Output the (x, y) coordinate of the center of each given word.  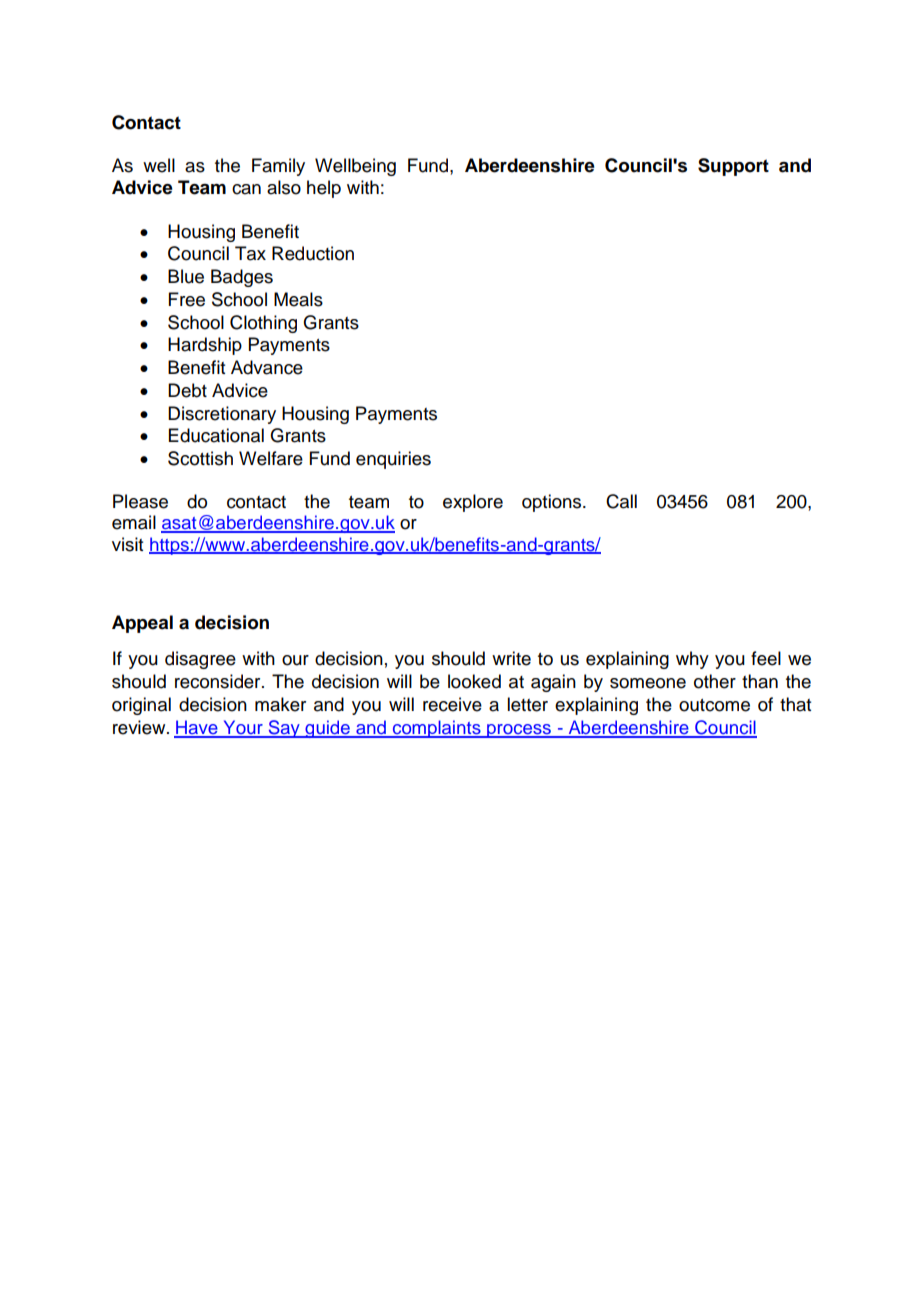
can (246, 189)
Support (733, 167)
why (692, 660)
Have (197, 728)
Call (621, 501)
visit (127, 544)
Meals (298, 299)
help (324, 189)
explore (473, 503)
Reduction (313, 253)
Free (187, 299)
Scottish (200, 458)
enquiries (393, 460)
